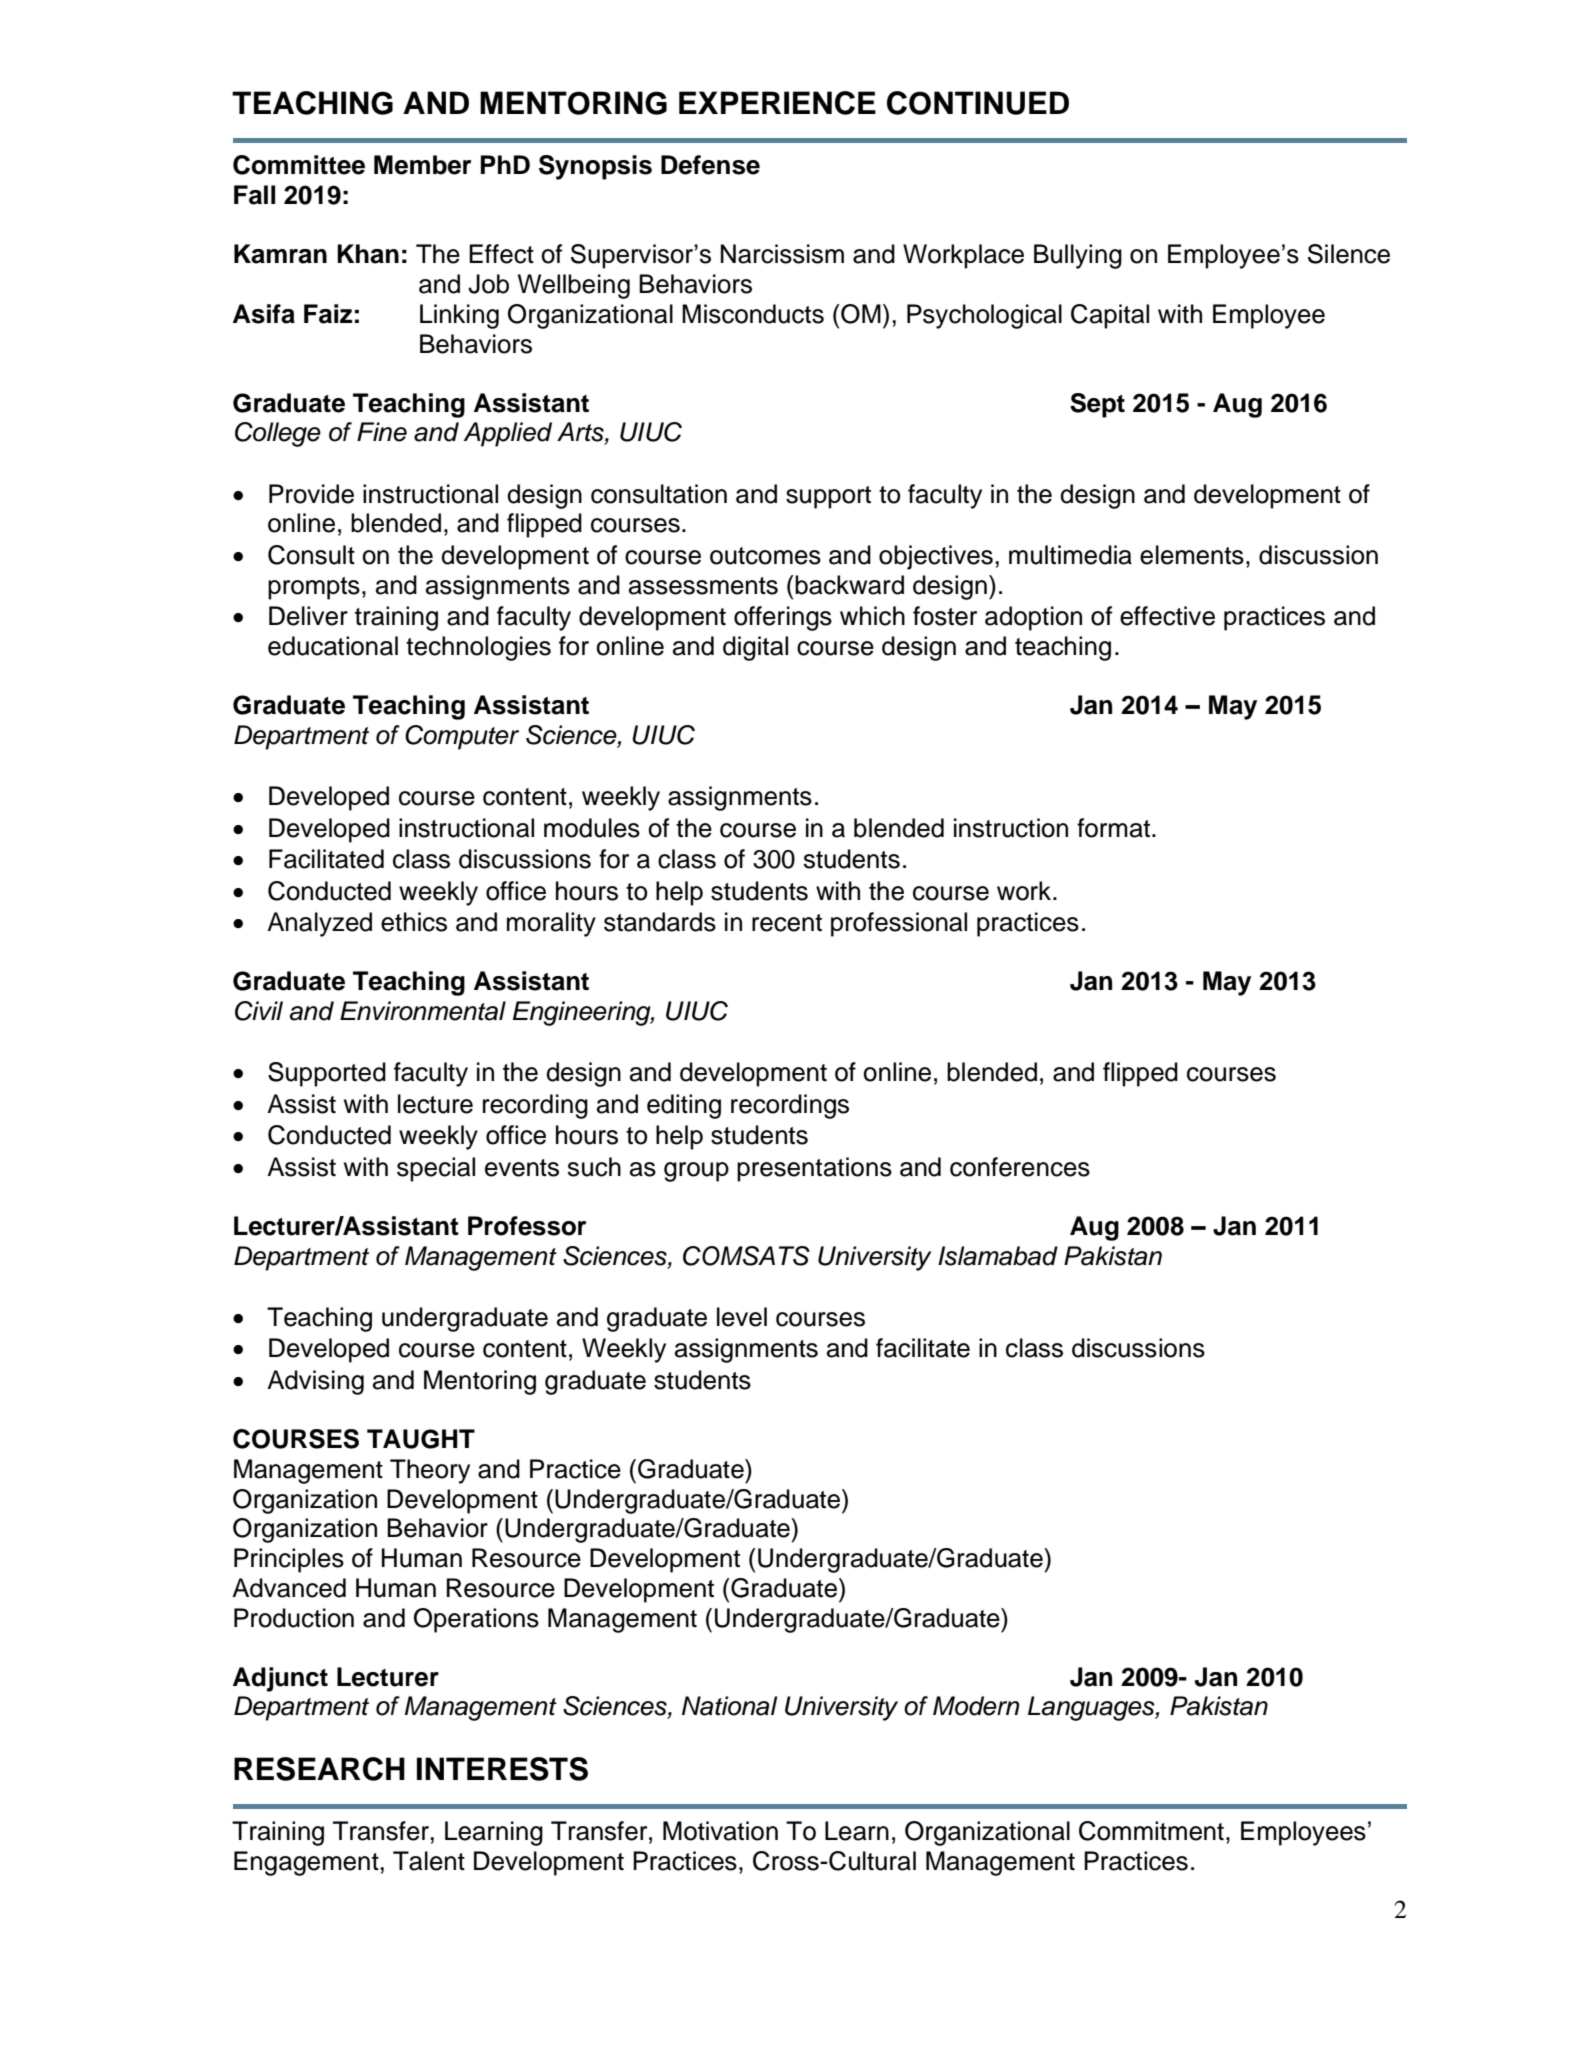  Describe the element at coordinates (423, 1011) in the image. I see `Environmental` at that location.
